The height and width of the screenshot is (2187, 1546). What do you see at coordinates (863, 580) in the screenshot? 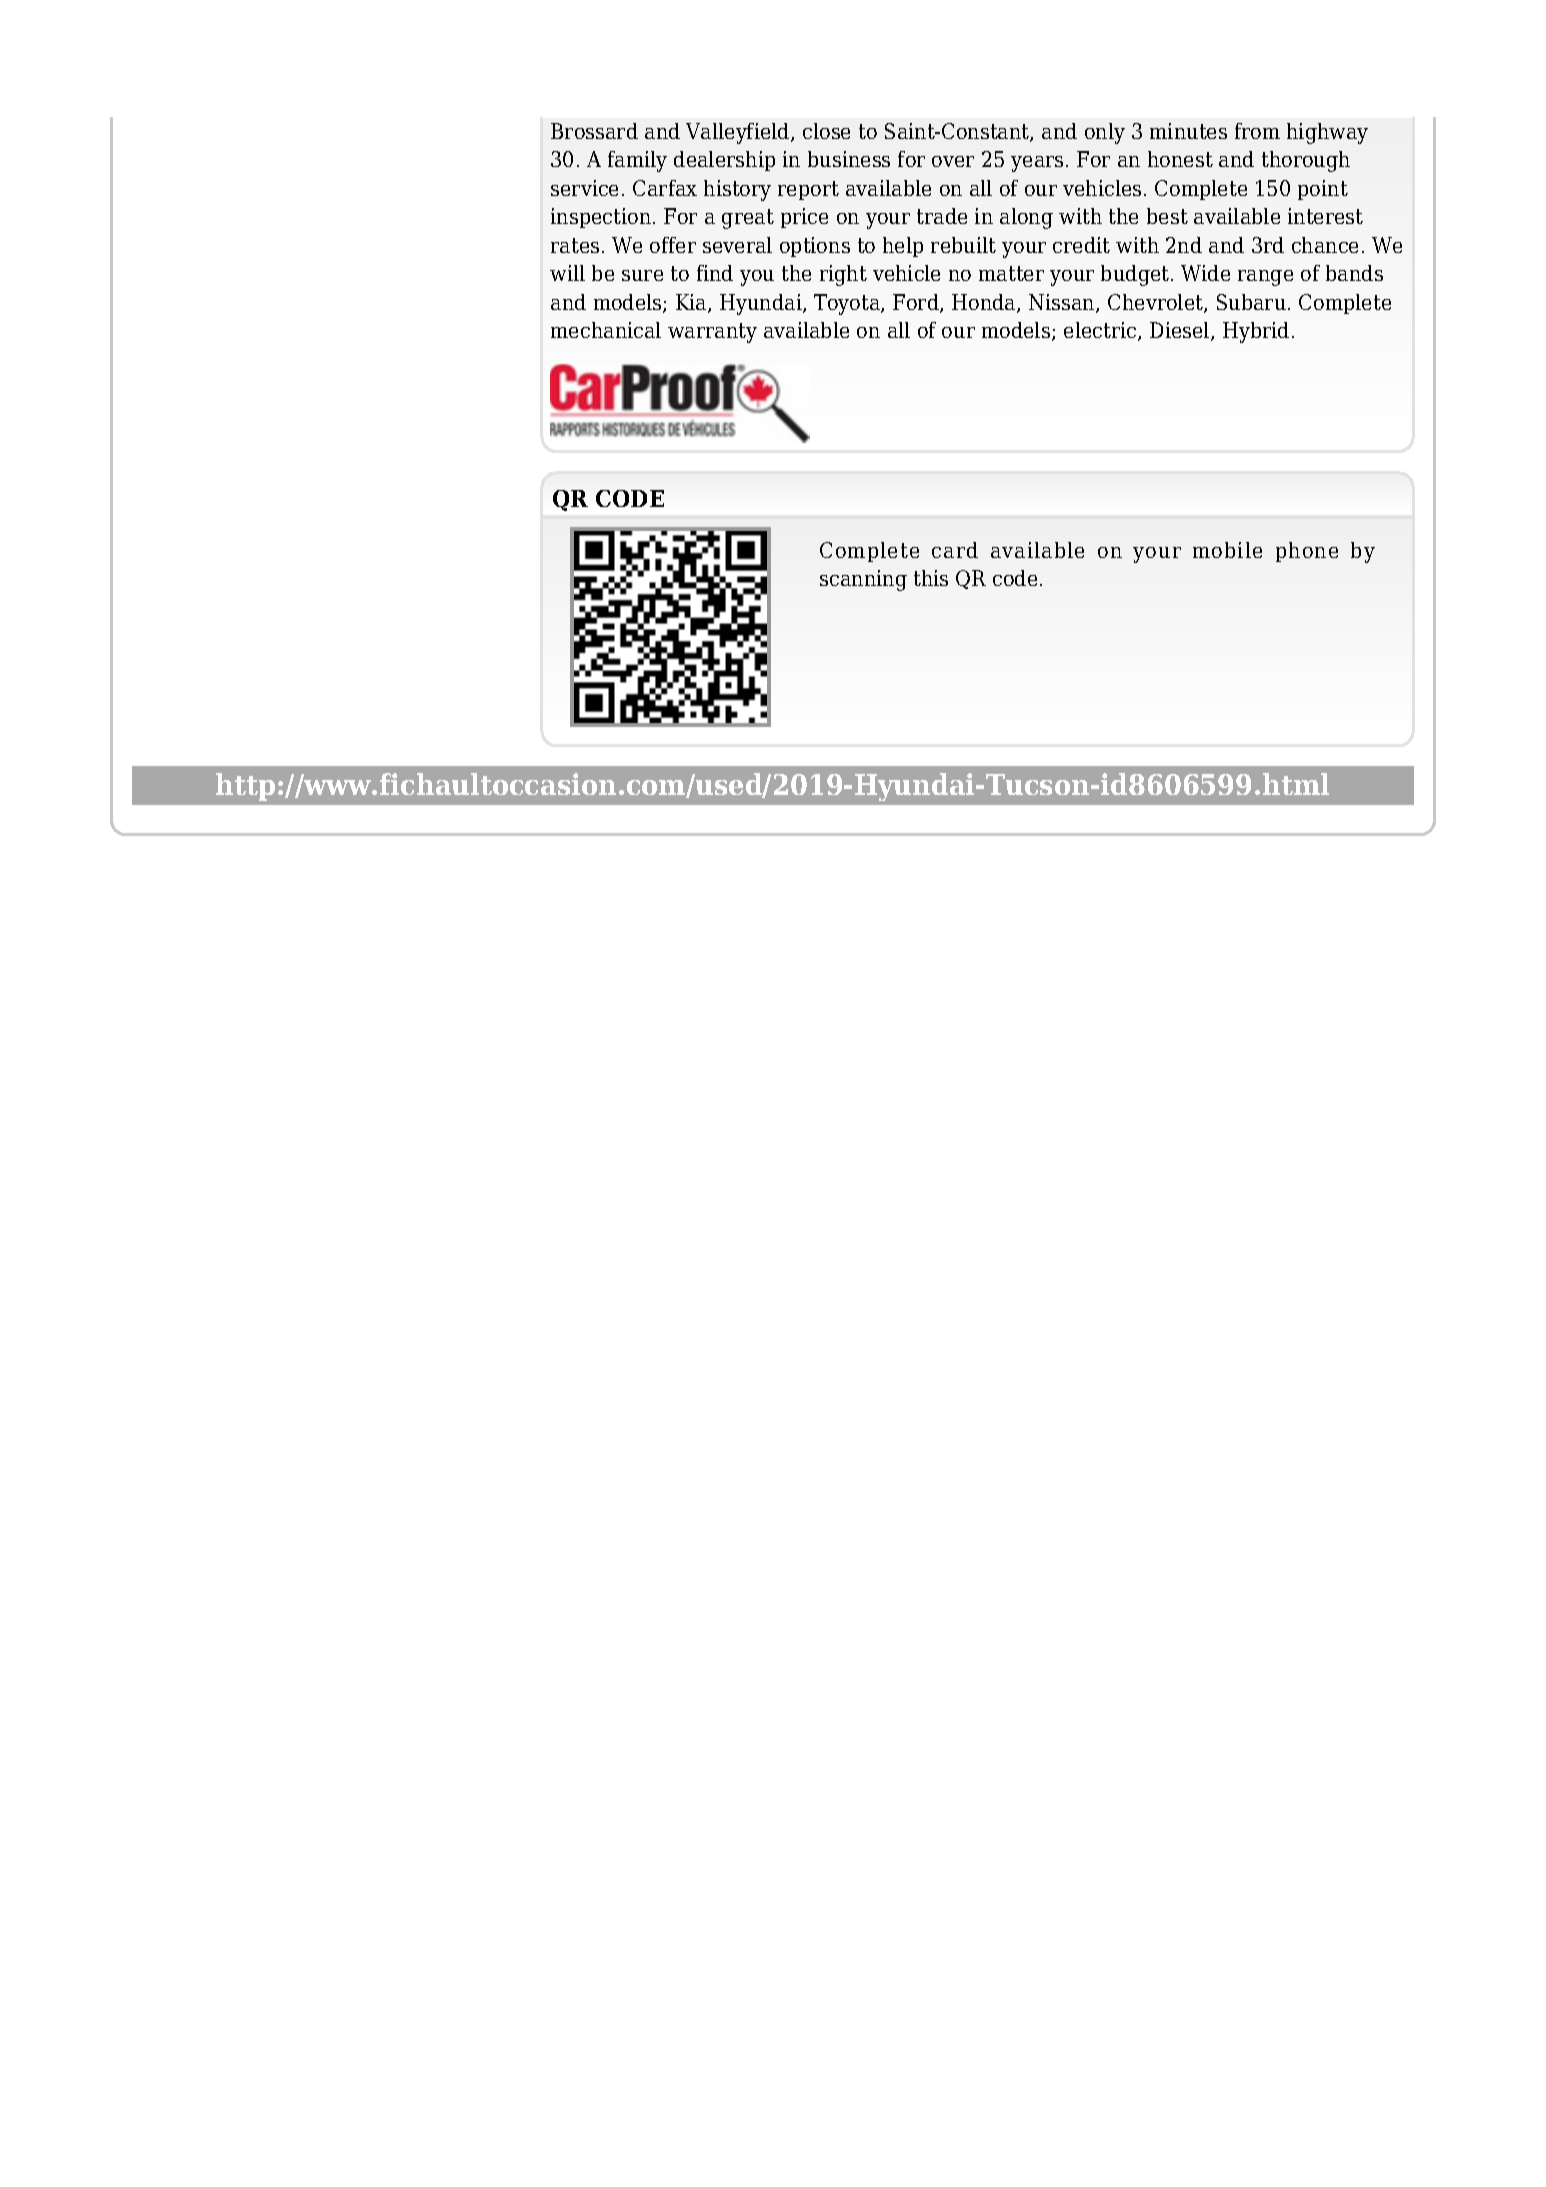
I see `scanning` at bounding box center [863, 580].
